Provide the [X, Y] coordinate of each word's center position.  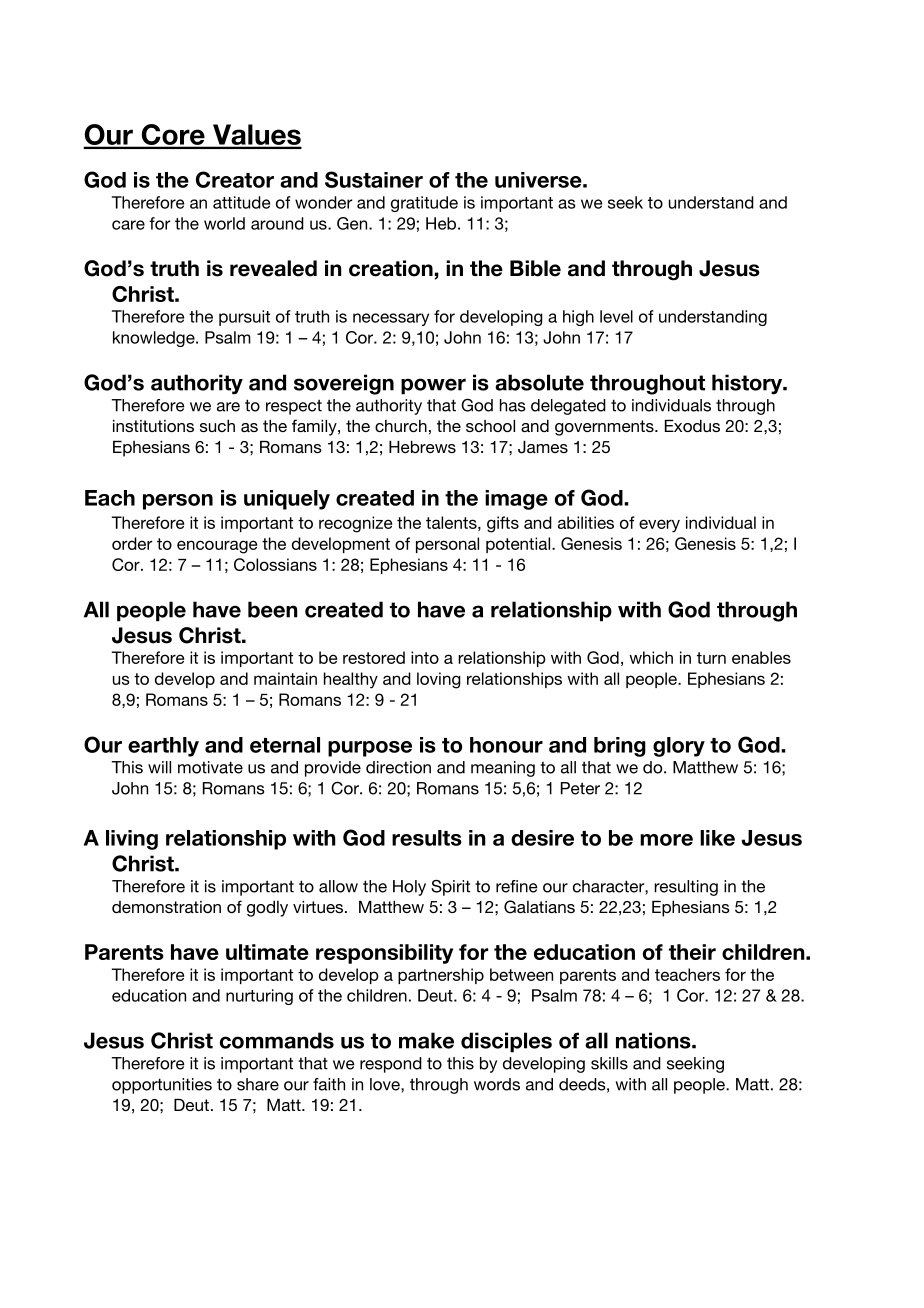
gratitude [424, 204]
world [224, 223]
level [616, 316]
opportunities [162, 1086]
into [425, 657]
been [273, 609]
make [426, 1040]
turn [711, 658]
